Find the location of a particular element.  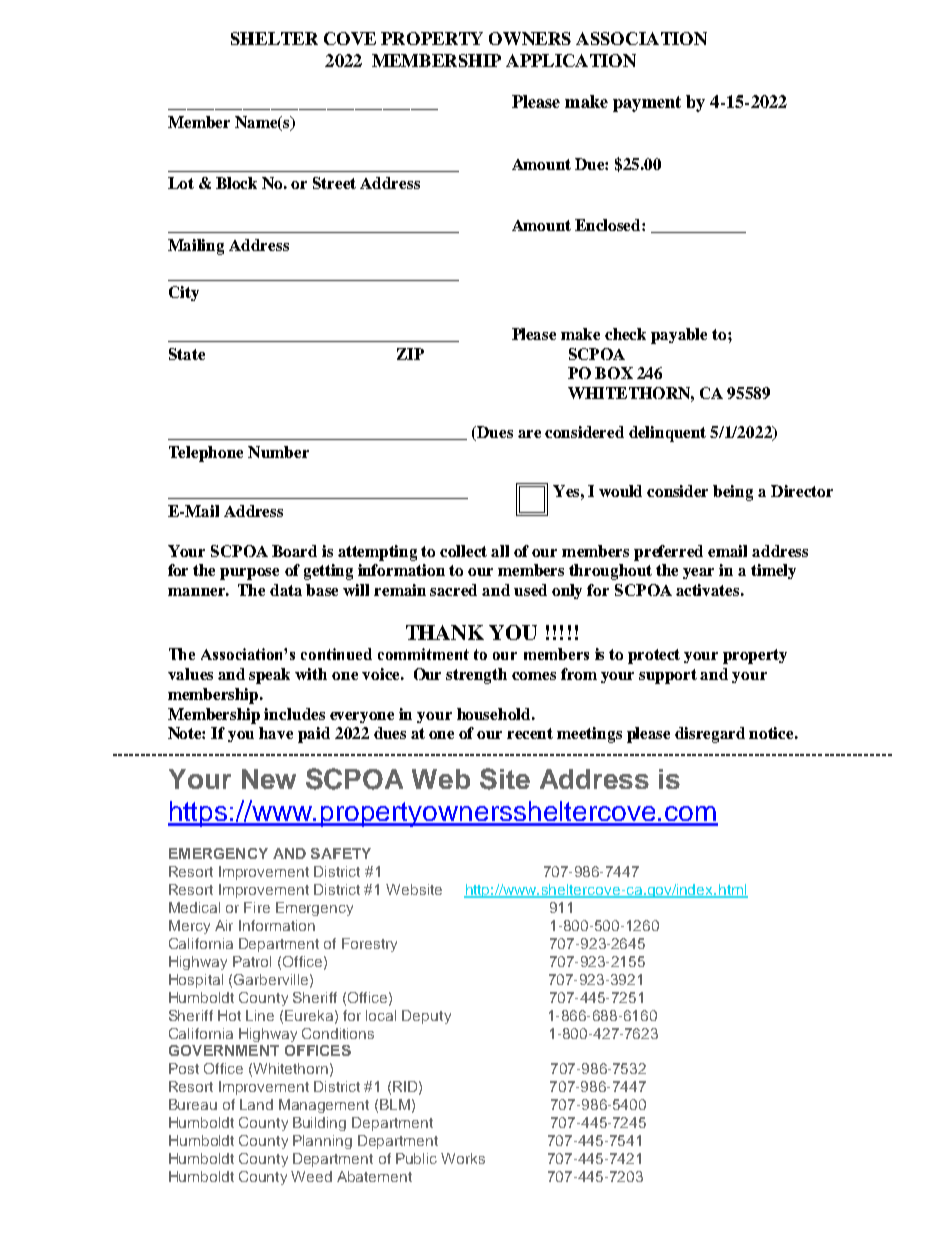

being is located at coordinates (733, 493).
